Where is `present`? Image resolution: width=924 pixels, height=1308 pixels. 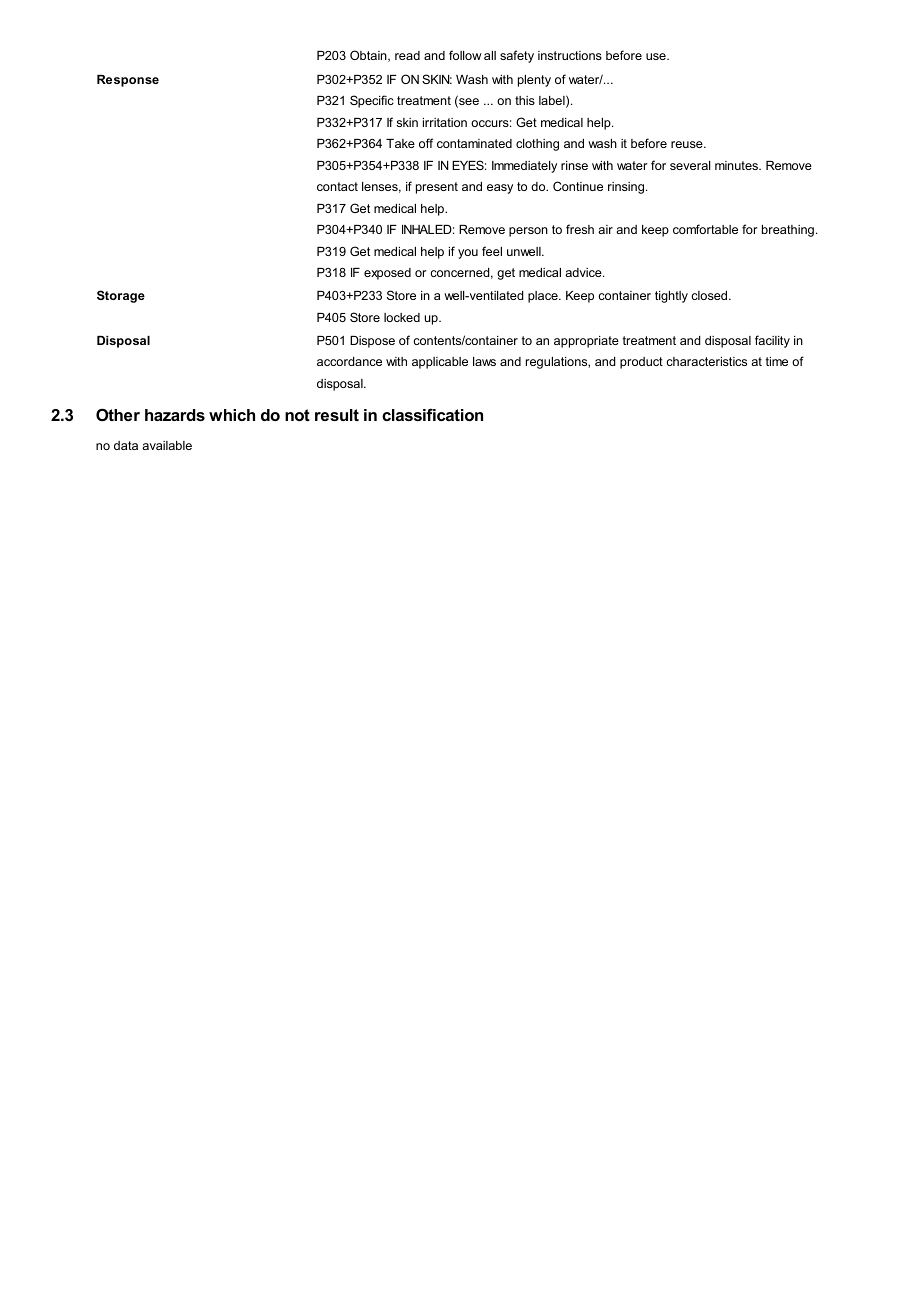 present is located at coordinates (437, 188).
